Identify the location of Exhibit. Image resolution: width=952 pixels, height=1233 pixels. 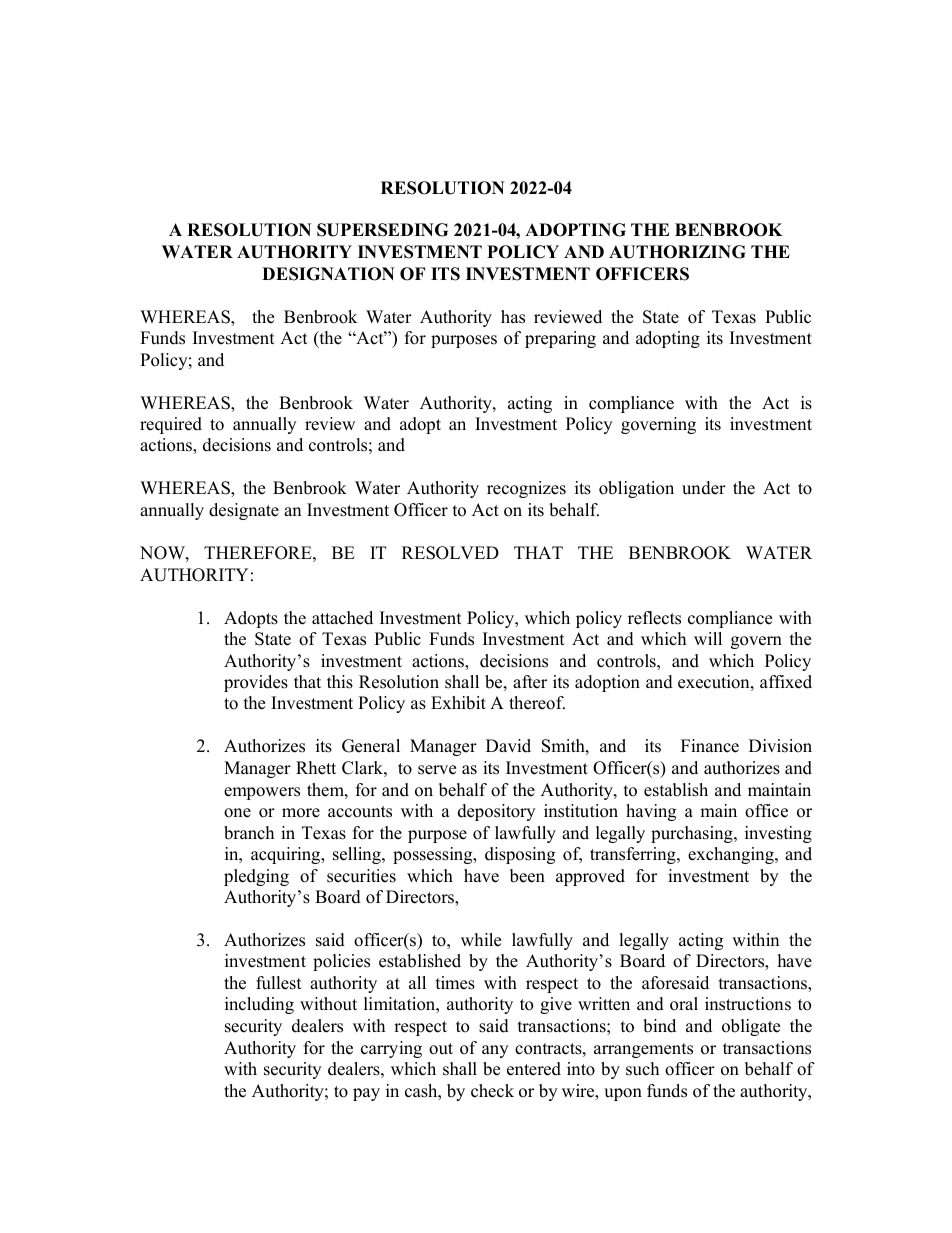
(458, 703).
